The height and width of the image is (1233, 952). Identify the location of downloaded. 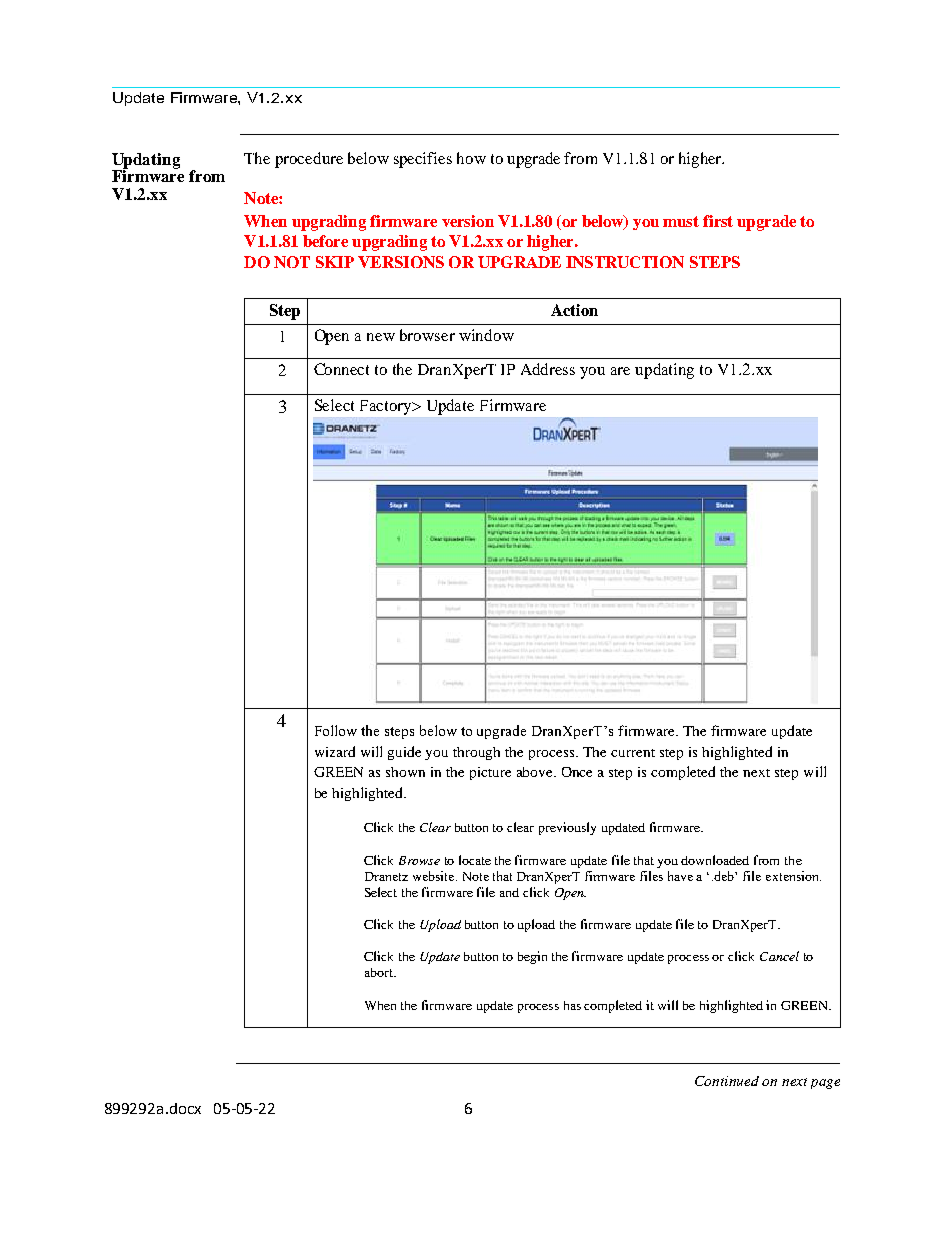
(715, 860).
